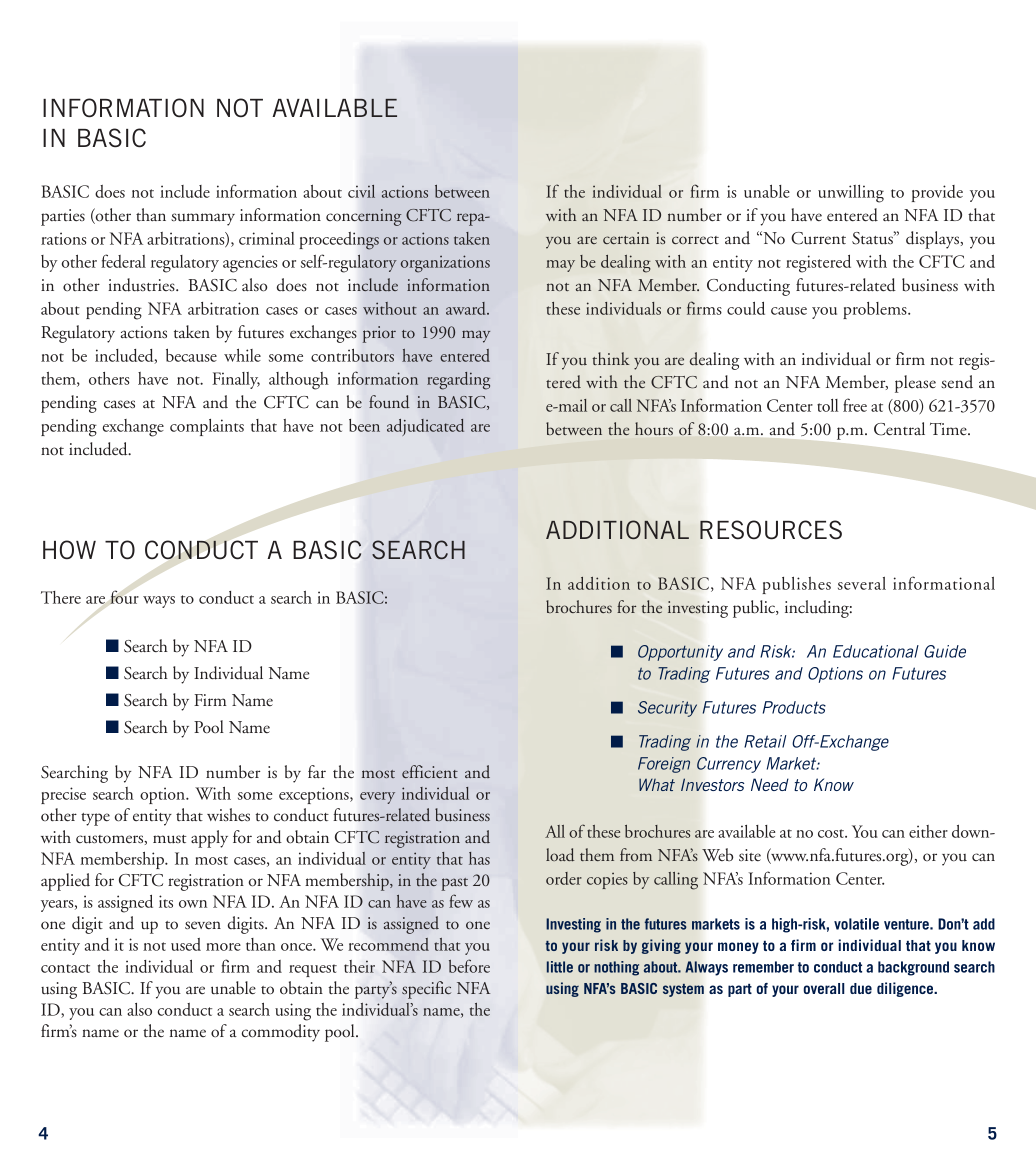  Describe the element at coordinates (445, 264) in the image. I see `organizations` at that location.
